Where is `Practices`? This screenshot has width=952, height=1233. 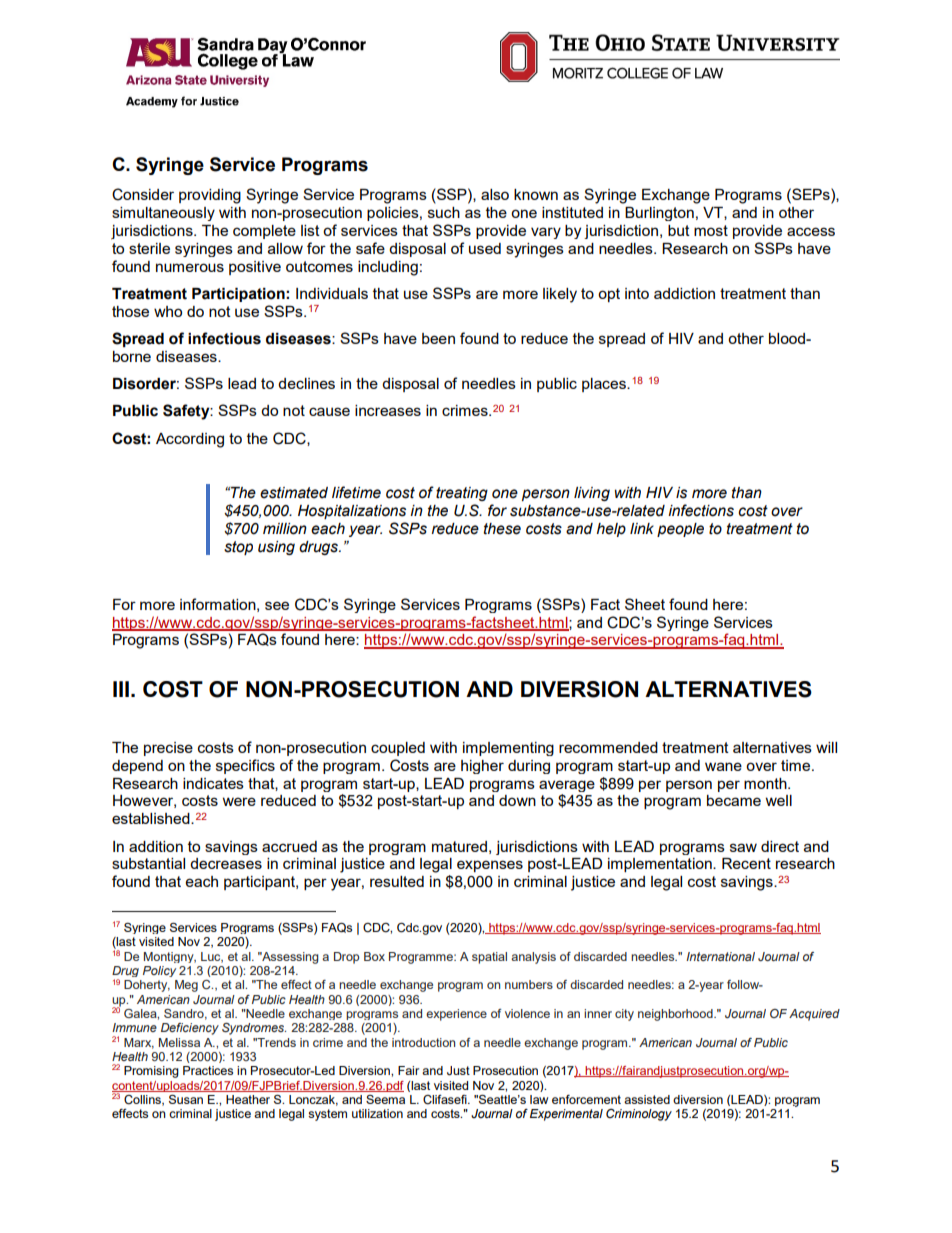
Practices is located at coordinates (208, 1070).
